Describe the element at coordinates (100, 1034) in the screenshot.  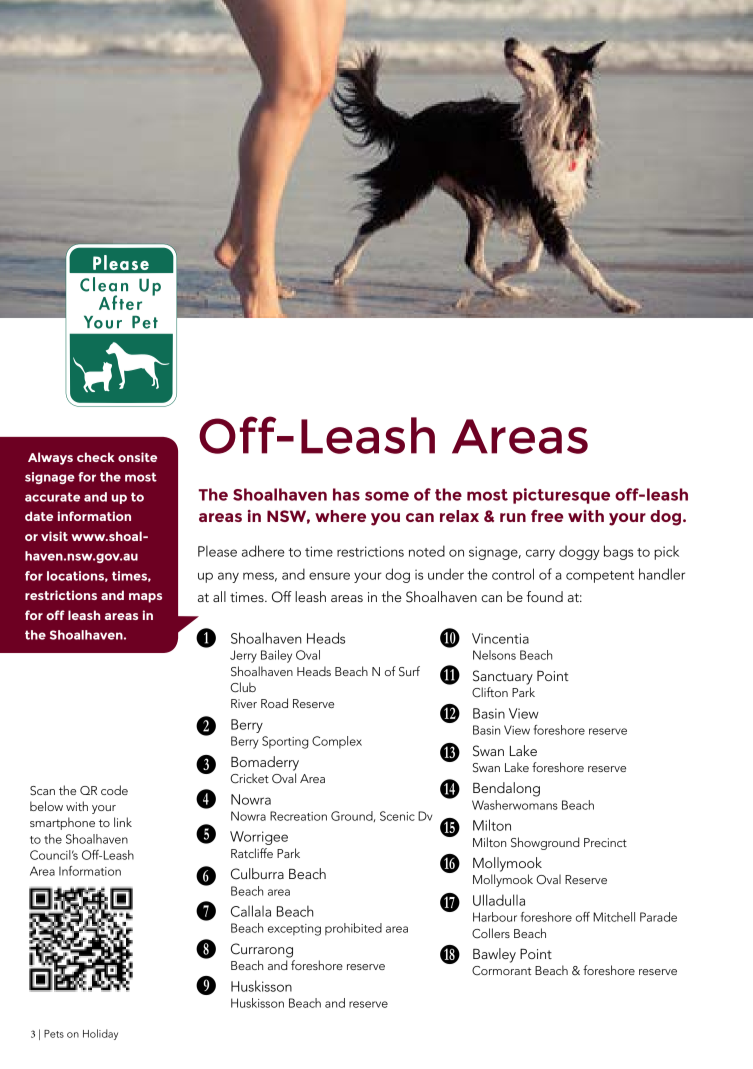
I see `Holiday` at that location.
